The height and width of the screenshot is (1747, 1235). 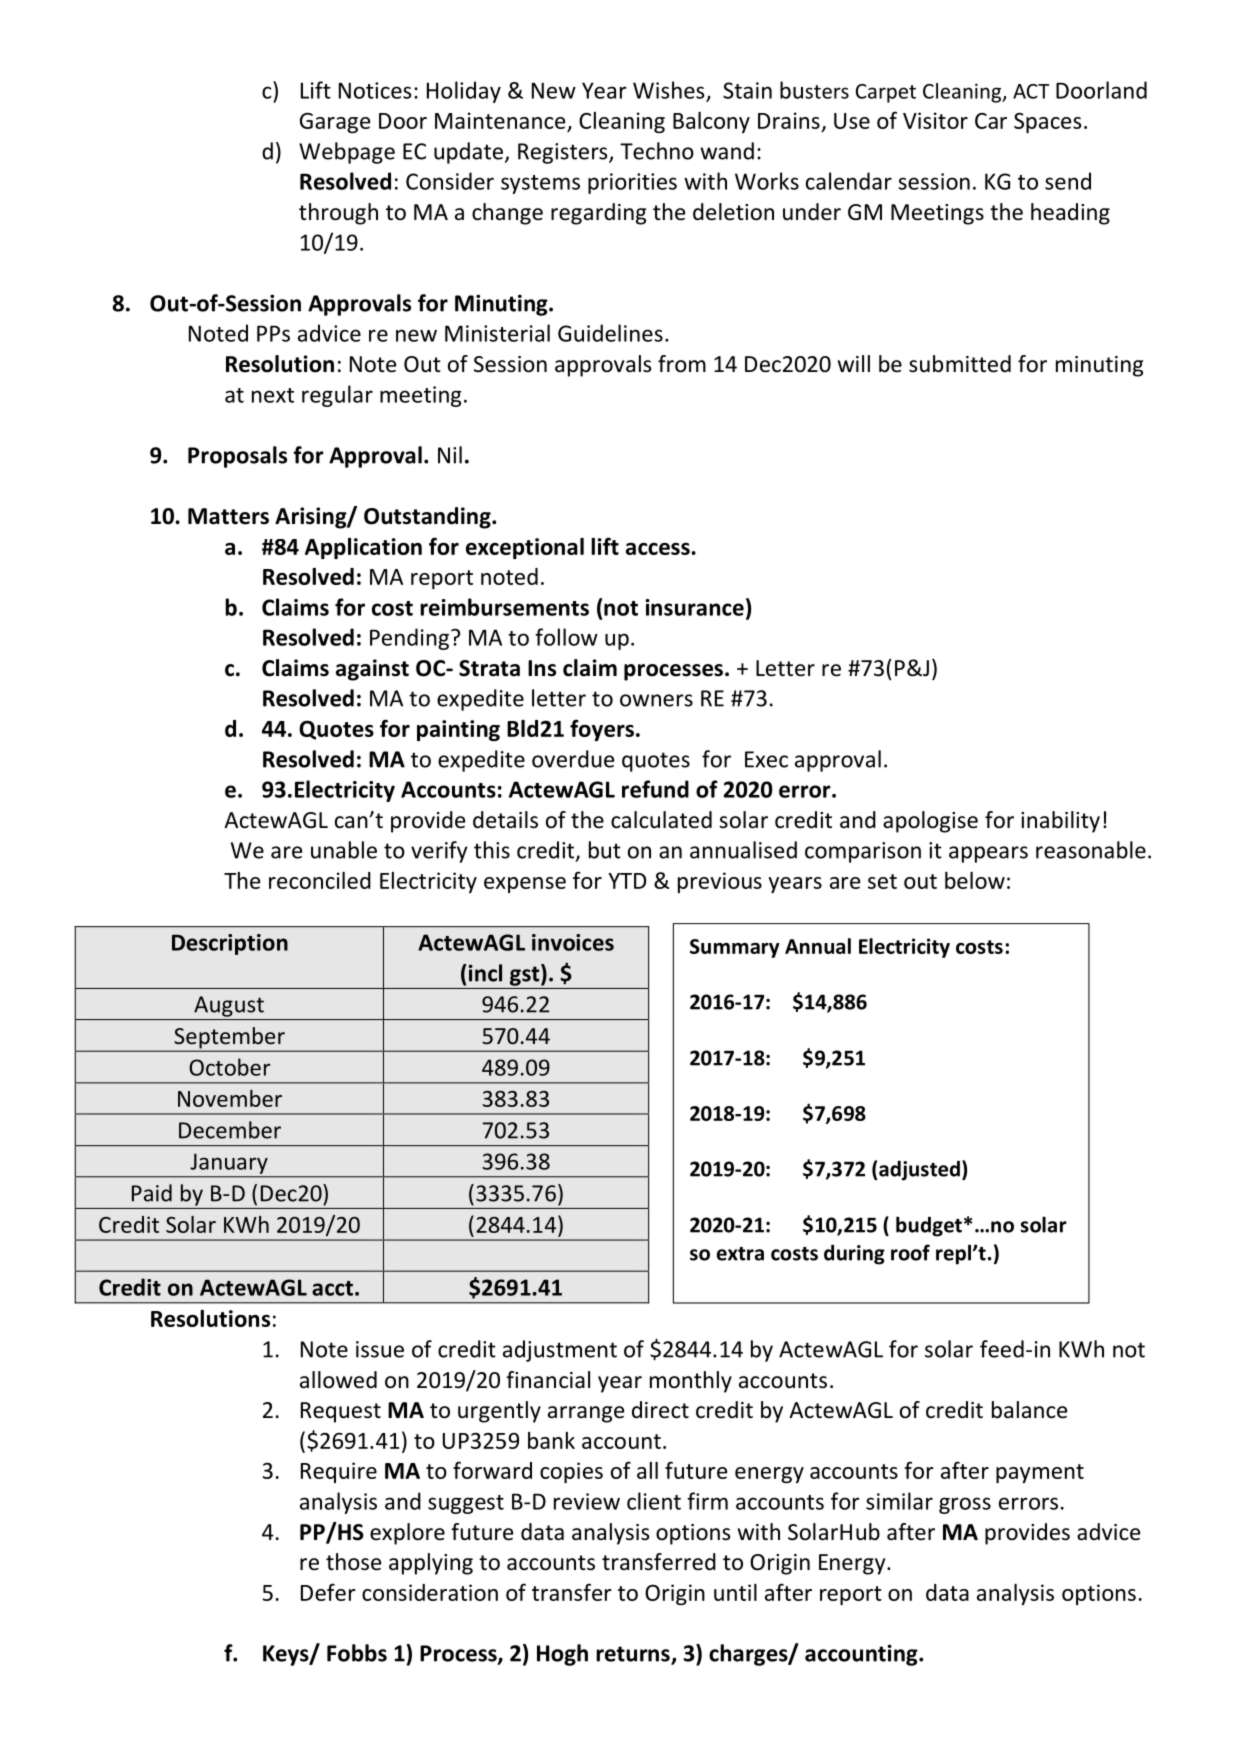 I want to click on Defer, so click(x=328, y=1592).
